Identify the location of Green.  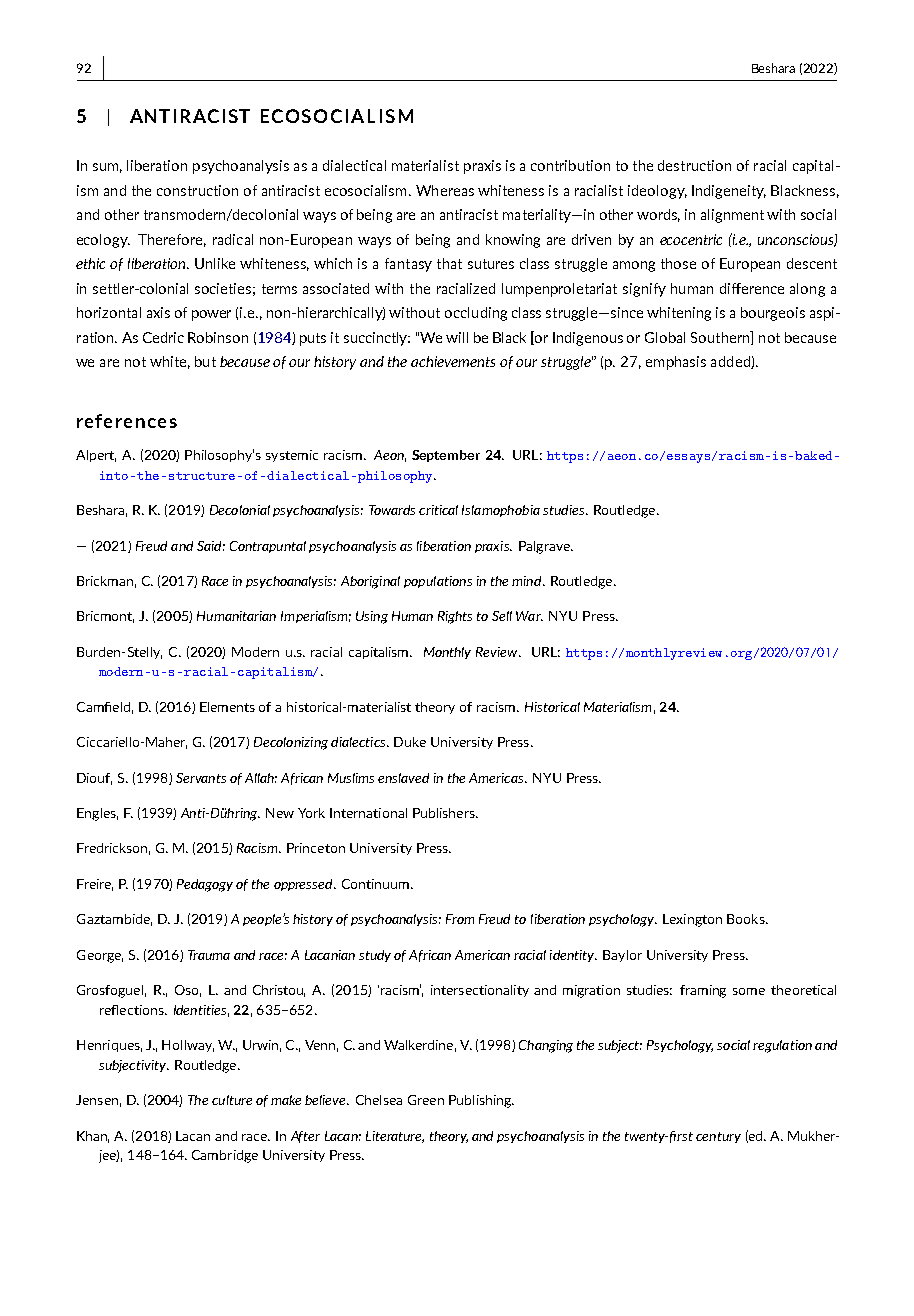
(426, 1100).
